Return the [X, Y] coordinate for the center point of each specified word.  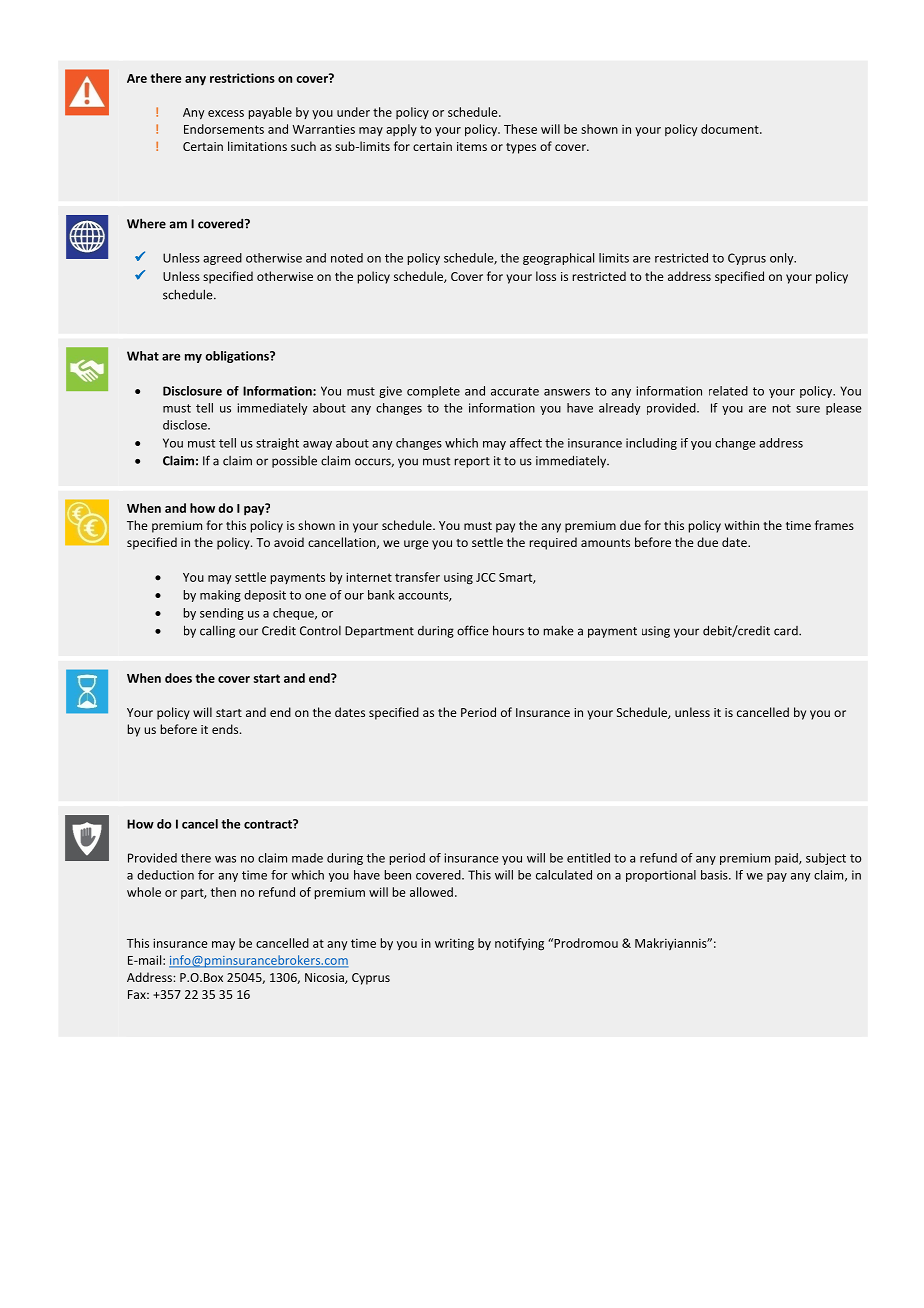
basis [715, 875]
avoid [289, 542]
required [553, 543]
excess [226, 113]
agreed [222, 259]
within [742, 525]
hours [508, 630]
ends [226, 729]
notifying [519, 944]
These [520, 129]
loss [546, 276]
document [731, 129]
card [787, 631]
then [223, 892]
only [783, 259]
